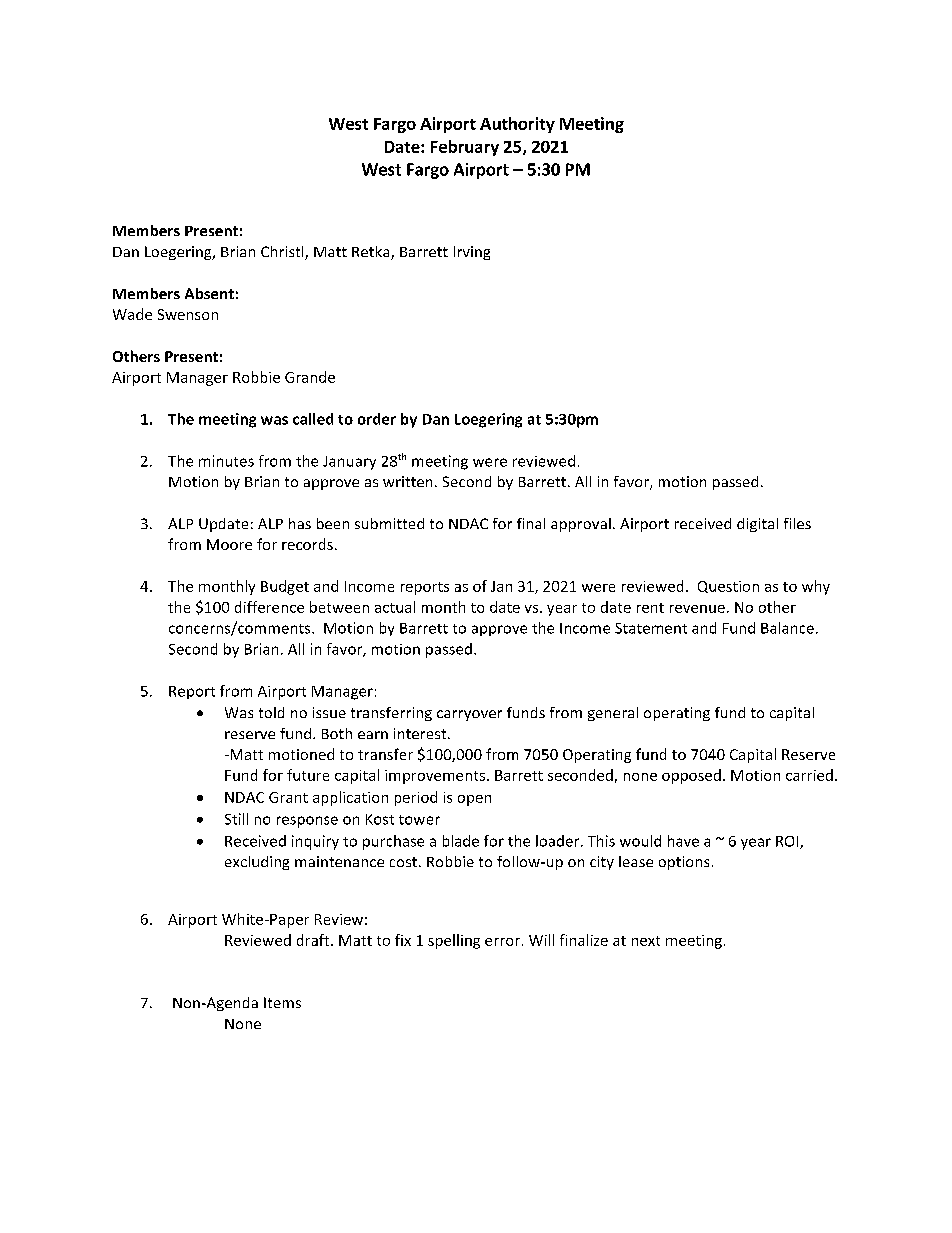 The width and height of the screenshot is (952, 1233). Describe the element at coordinates (226, 461) in the screenshot. I see `minutes` at that location.
